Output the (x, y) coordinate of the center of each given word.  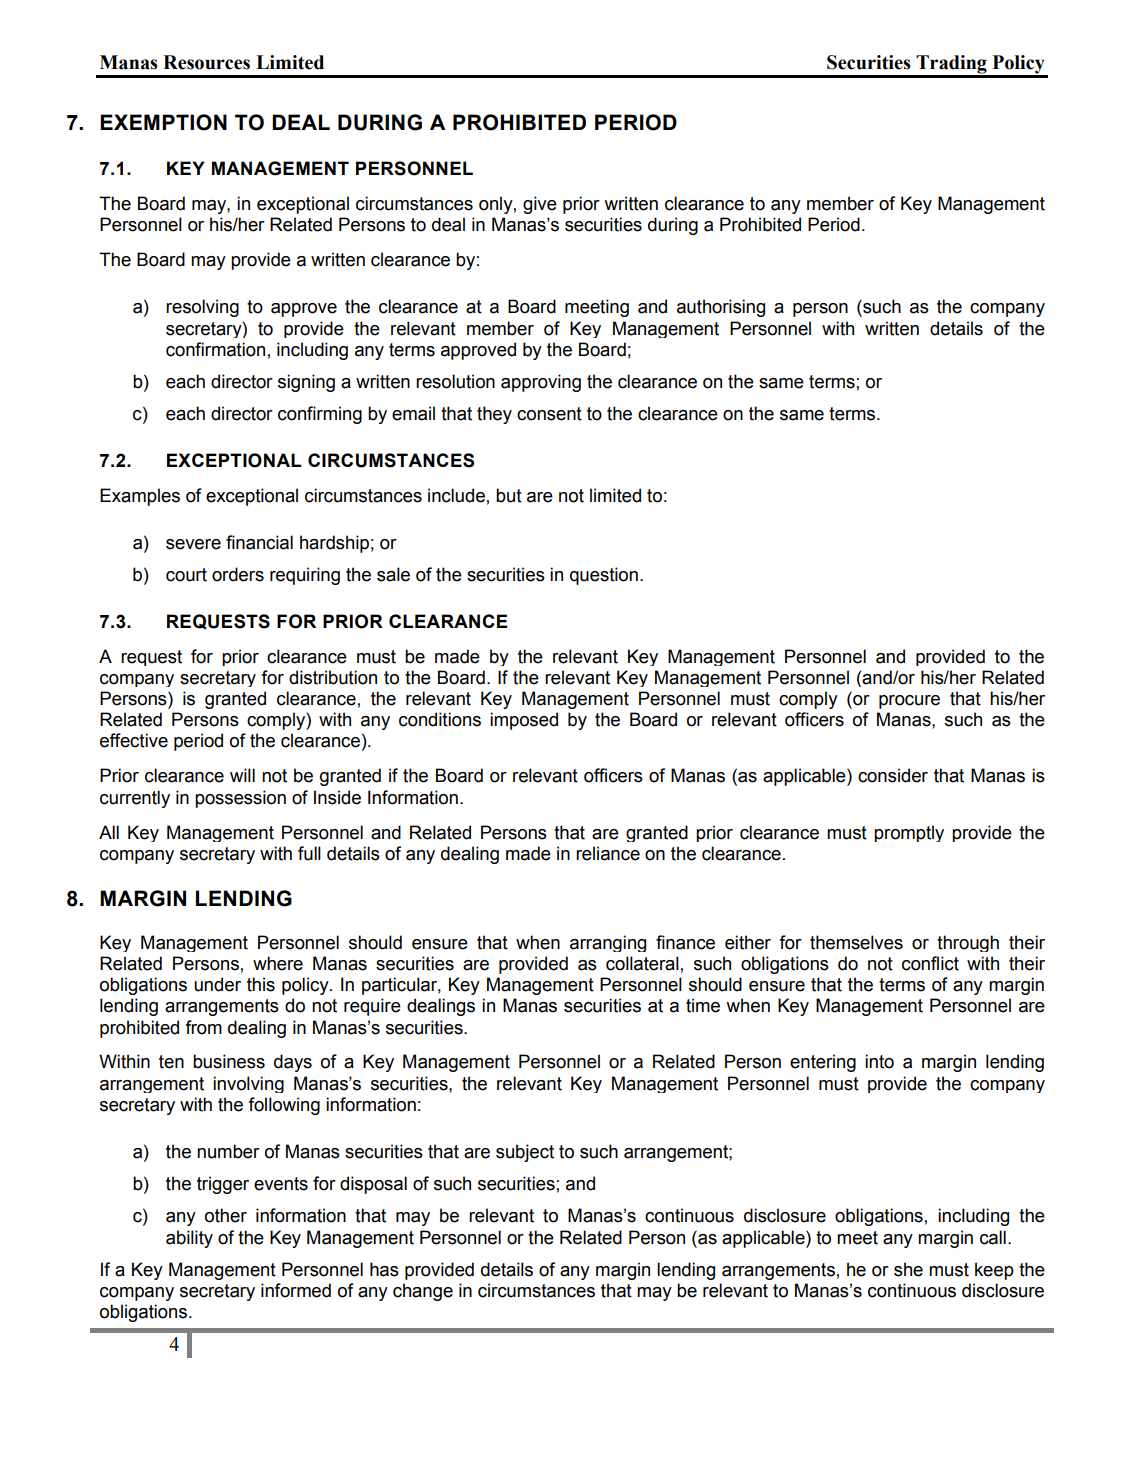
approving (541, 383)
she (908, 1269)
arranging (608, 943)
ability (189, 1239)
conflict (930, 963)
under (217, 984)
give (540, 205)
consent (549, 414)
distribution (333, 677)
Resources (206, 62)
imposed (524, 721)
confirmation (215, 349)
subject (525, 1153)
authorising (721, 308)
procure (909, 702)
